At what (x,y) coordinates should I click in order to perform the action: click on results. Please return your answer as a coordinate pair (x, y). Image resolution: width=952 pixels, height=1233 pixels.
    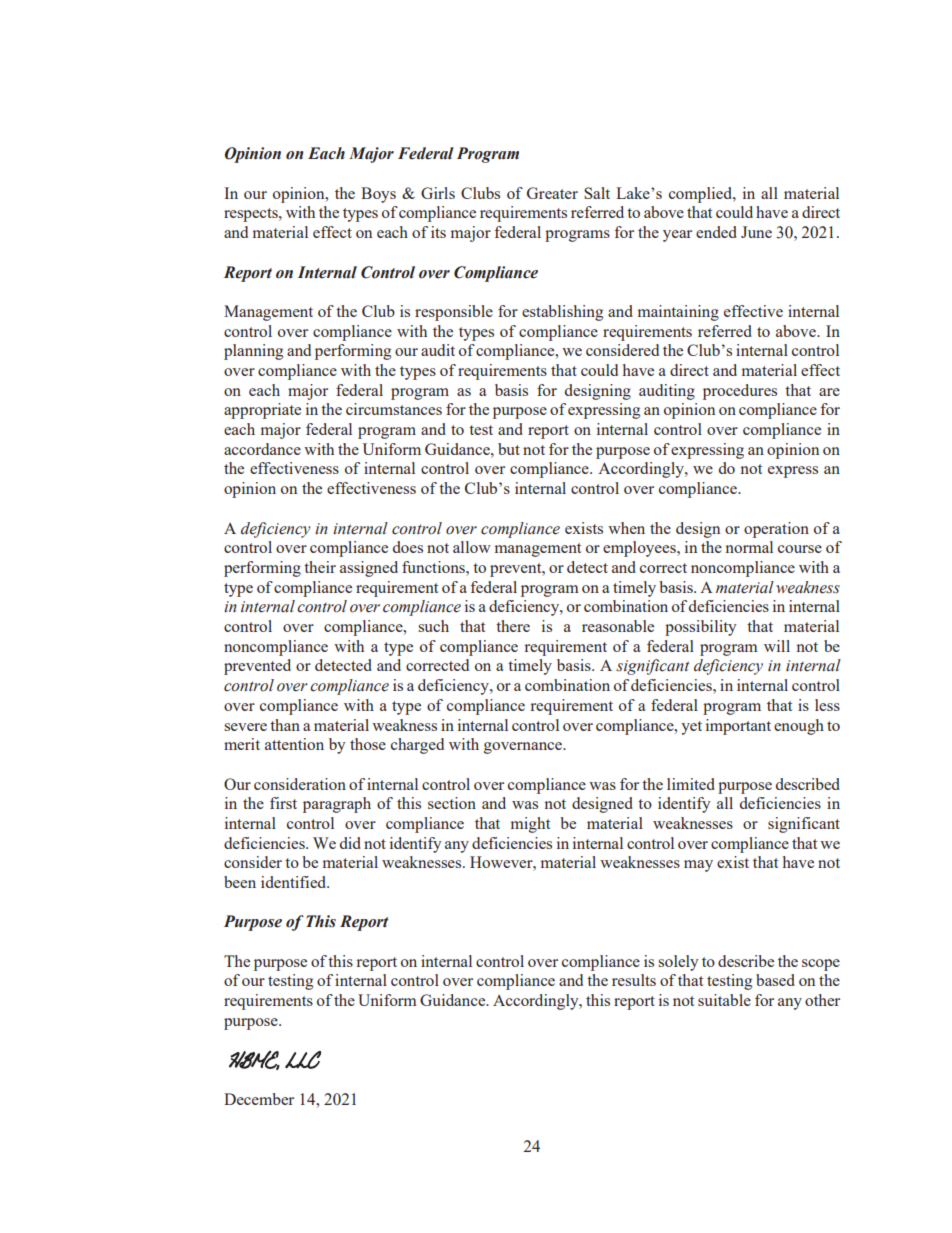
    Looking at the image, I should click on (634, 980).
